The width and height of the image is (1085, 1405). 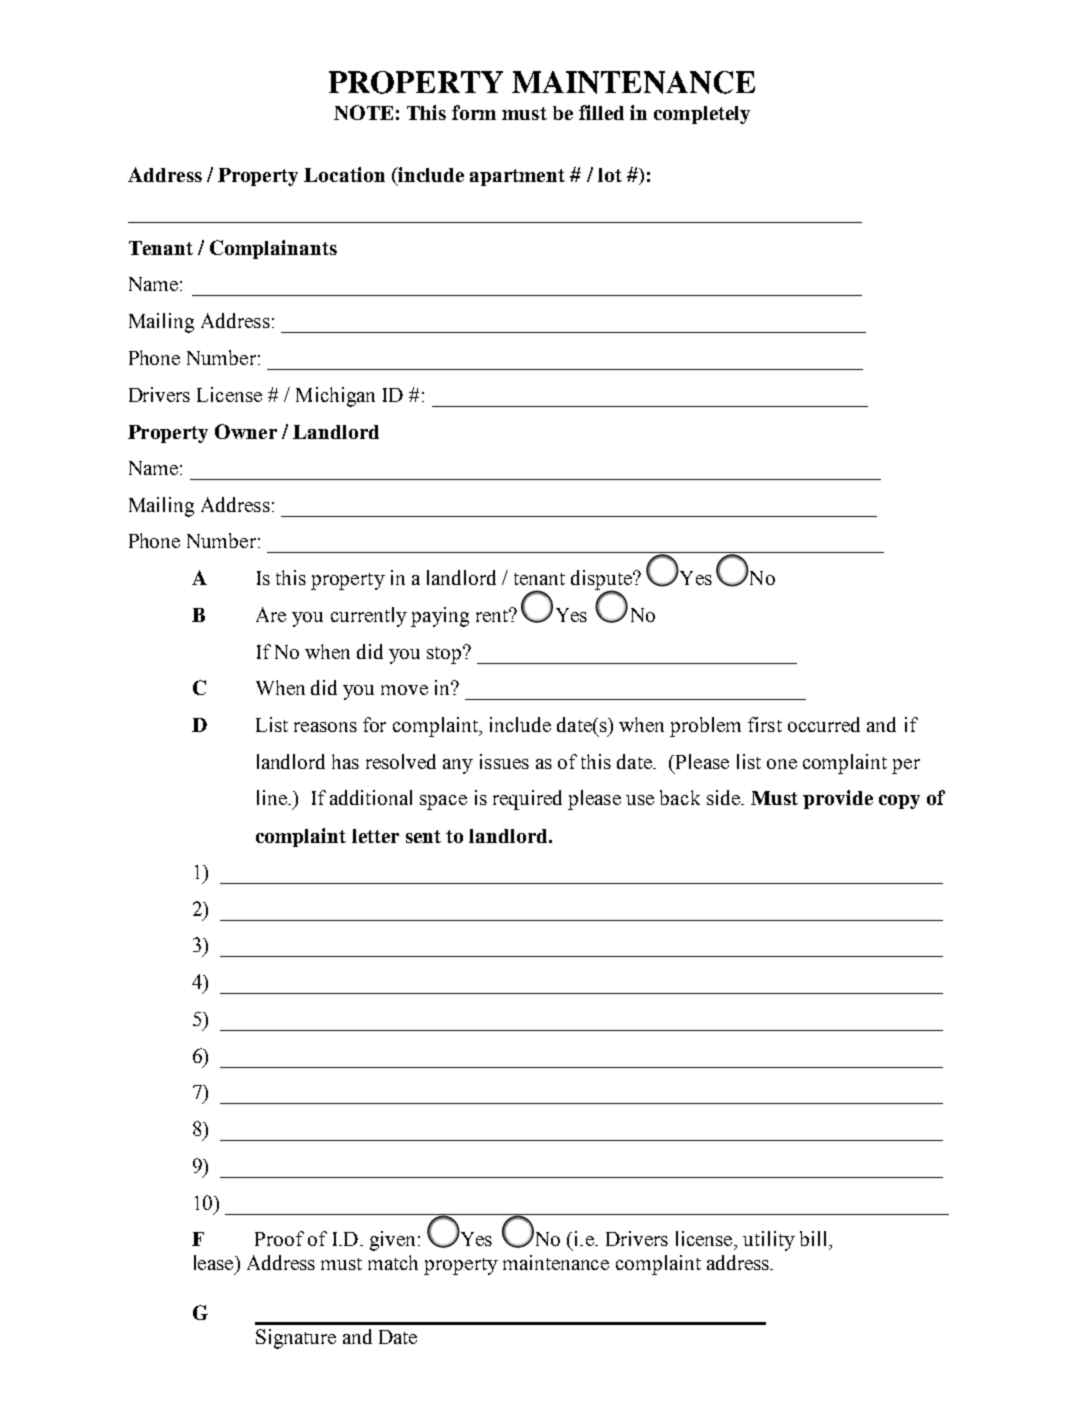 What do you see at coordinates (702, 115) in the image?
I see `completely` at bounding box center [702, 115].
